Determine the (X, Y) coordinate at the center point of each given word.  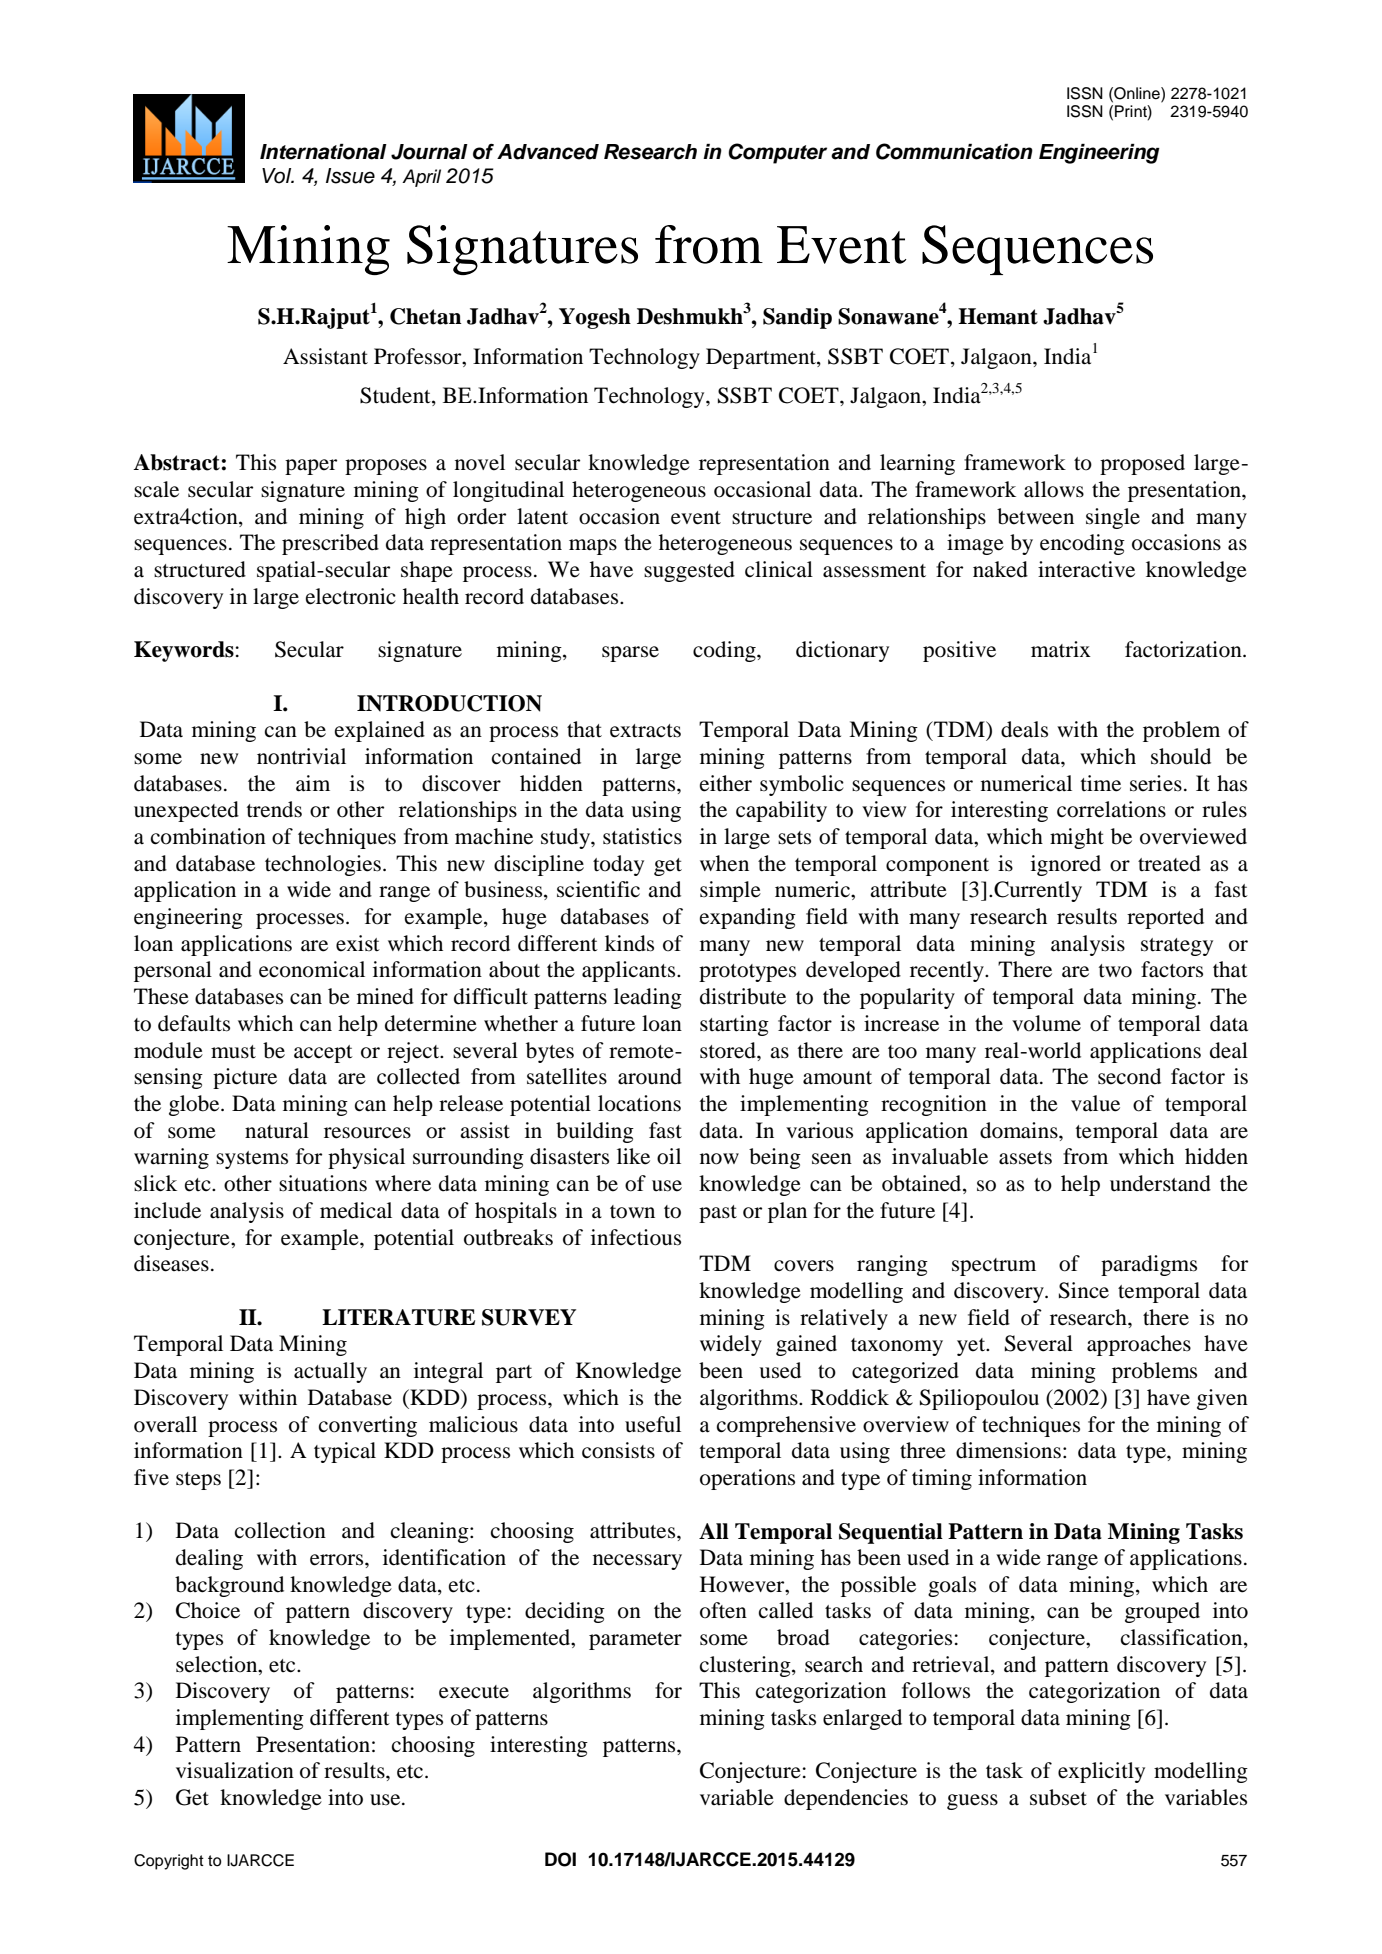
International (323, 152)
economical (312, 969)
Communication (954, 151)
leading (648, 998)
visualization (235, 1770)
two (1115, 971)
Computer (777, 153)
